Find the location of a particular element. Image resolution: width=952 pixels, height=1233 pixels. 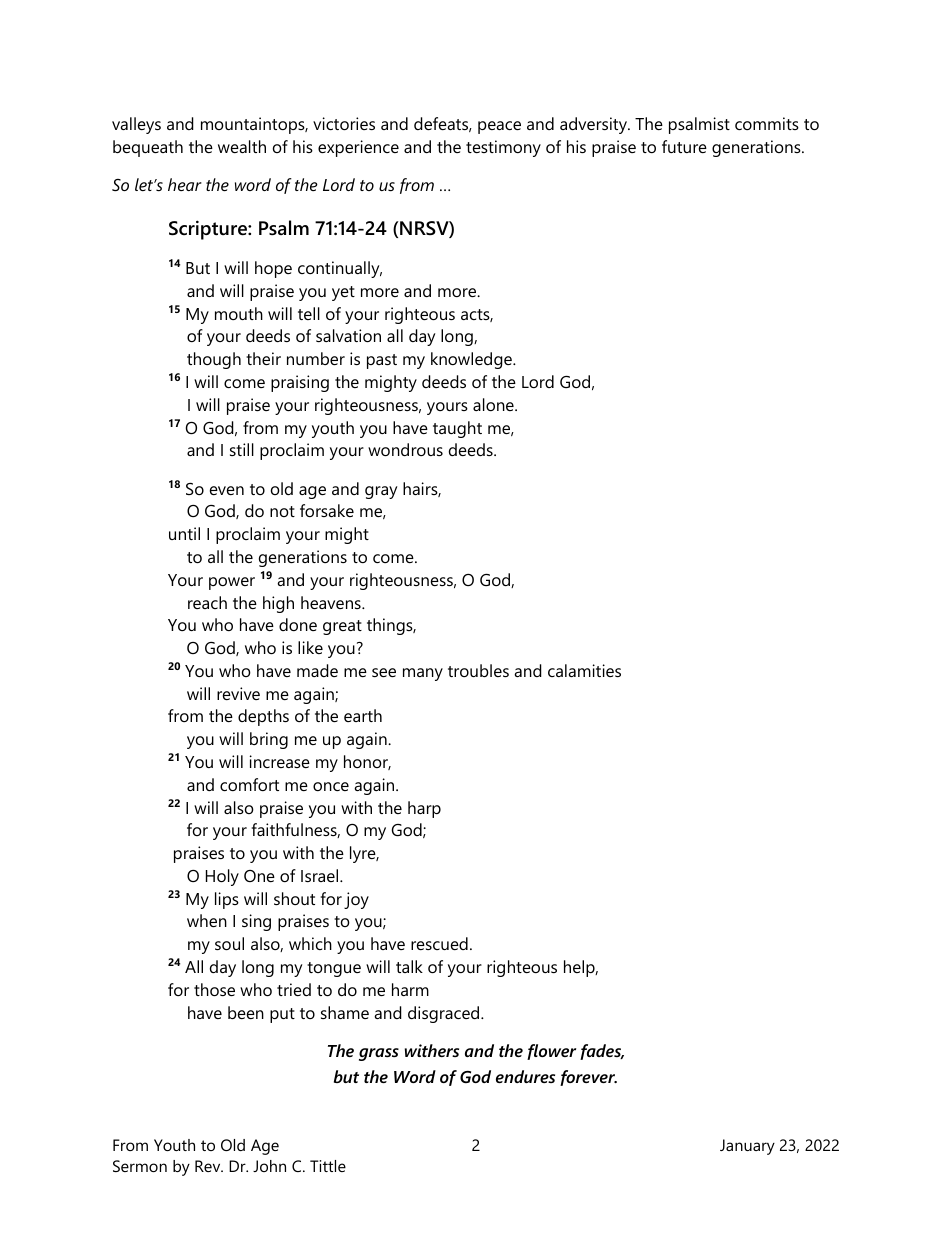

John is located at coordinates (269, 1166).
